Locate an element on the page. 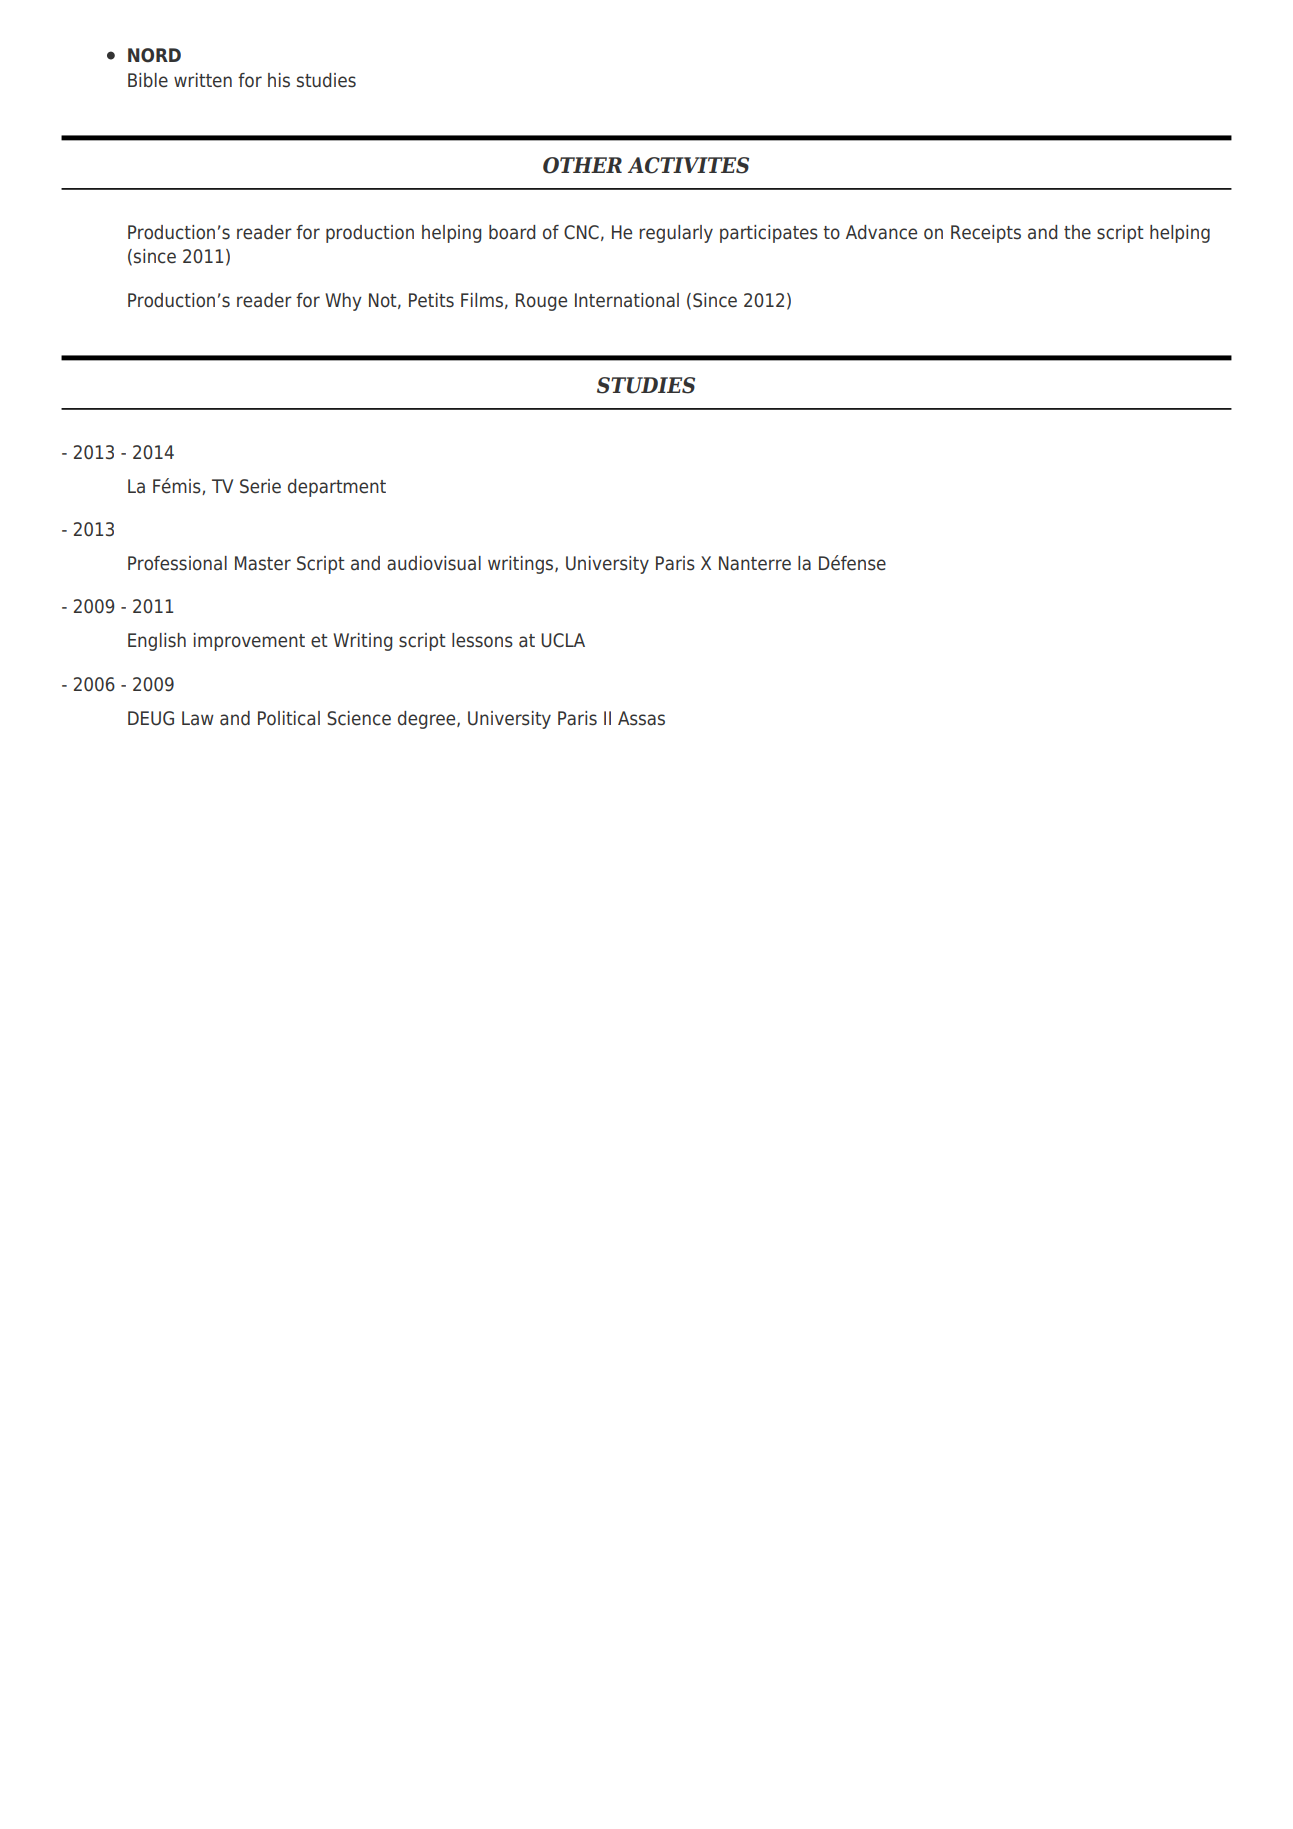 This page has height=1829, width=1293. Why is located at coordinates (343, 302).
